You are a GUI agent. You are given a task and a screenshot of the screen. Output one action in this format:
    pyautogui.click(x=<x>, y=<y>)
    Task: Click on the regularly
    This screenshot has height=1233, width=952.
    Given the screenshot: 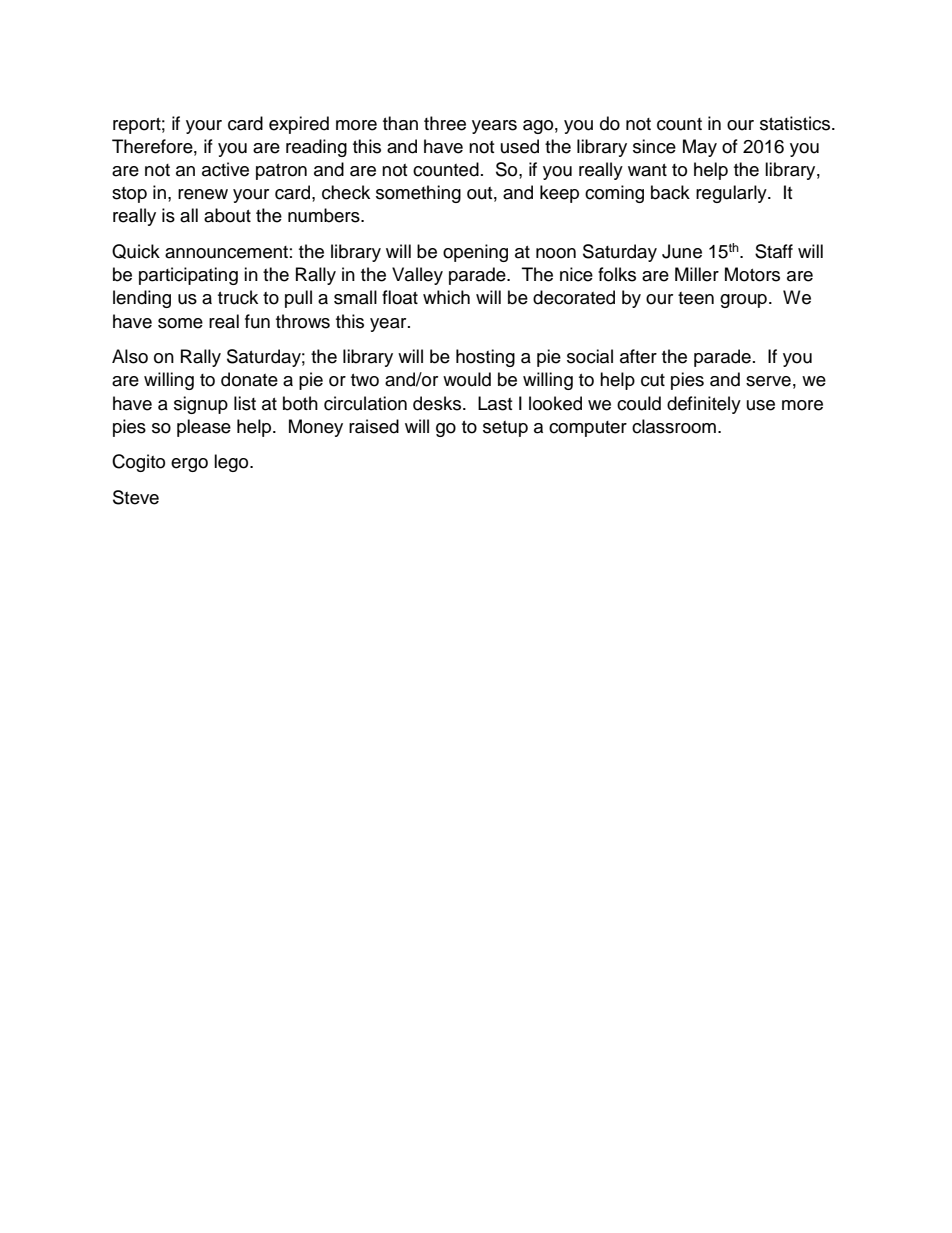 What is the action you would take?
    pyautogui.click(x=732, y=194)
